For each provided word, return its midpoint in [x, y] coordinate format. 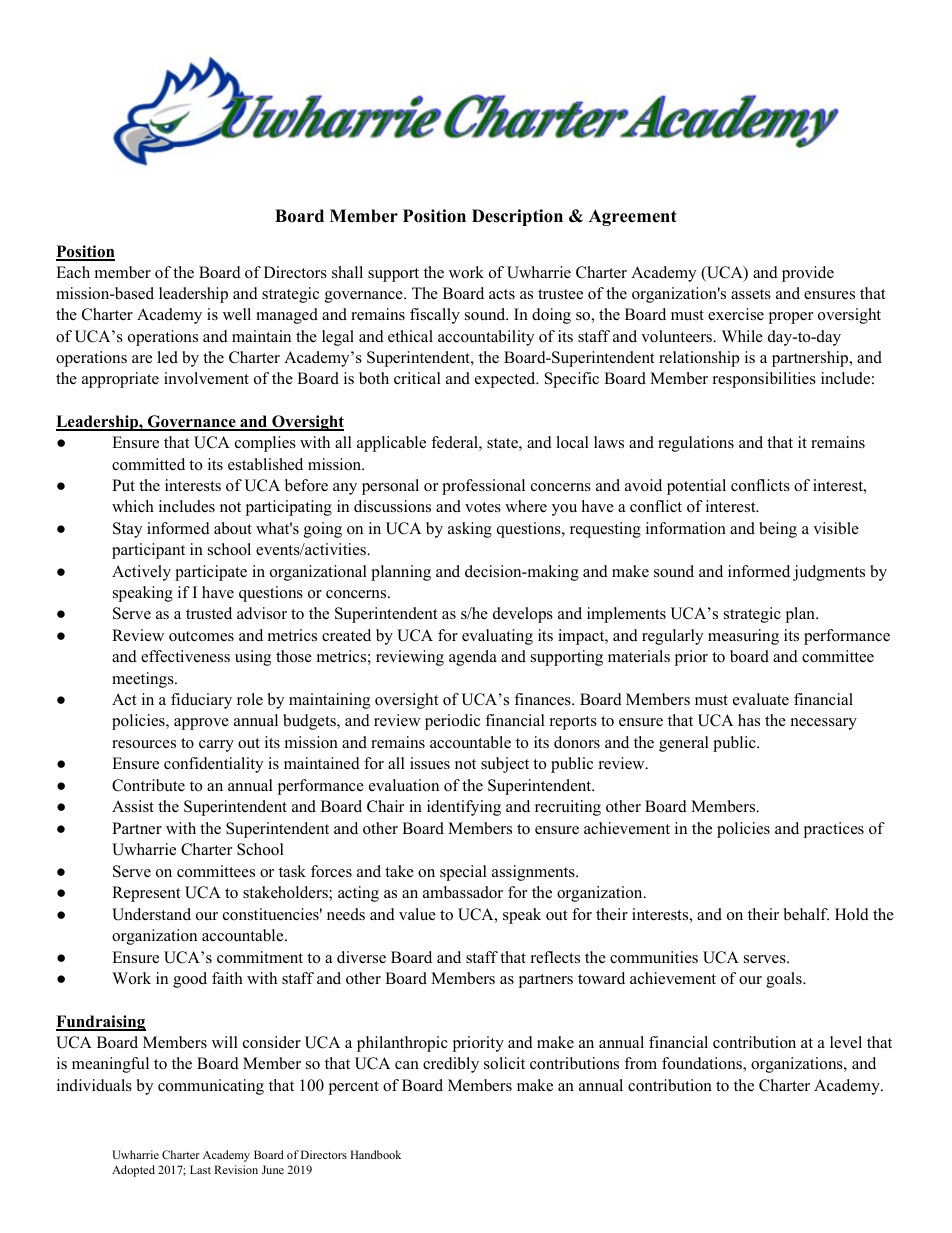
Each [73, 272]
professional [483, 487]
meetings [144, 680]
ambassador [463, 892]
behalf [806, 914]
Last [200, 1169]
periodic [452, 722]
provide [808, 274]
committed [148, 464]
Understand [151, 914]
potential [696, 487]
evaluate [761, 699]
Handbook [375, 1154]
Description [517, 217]
